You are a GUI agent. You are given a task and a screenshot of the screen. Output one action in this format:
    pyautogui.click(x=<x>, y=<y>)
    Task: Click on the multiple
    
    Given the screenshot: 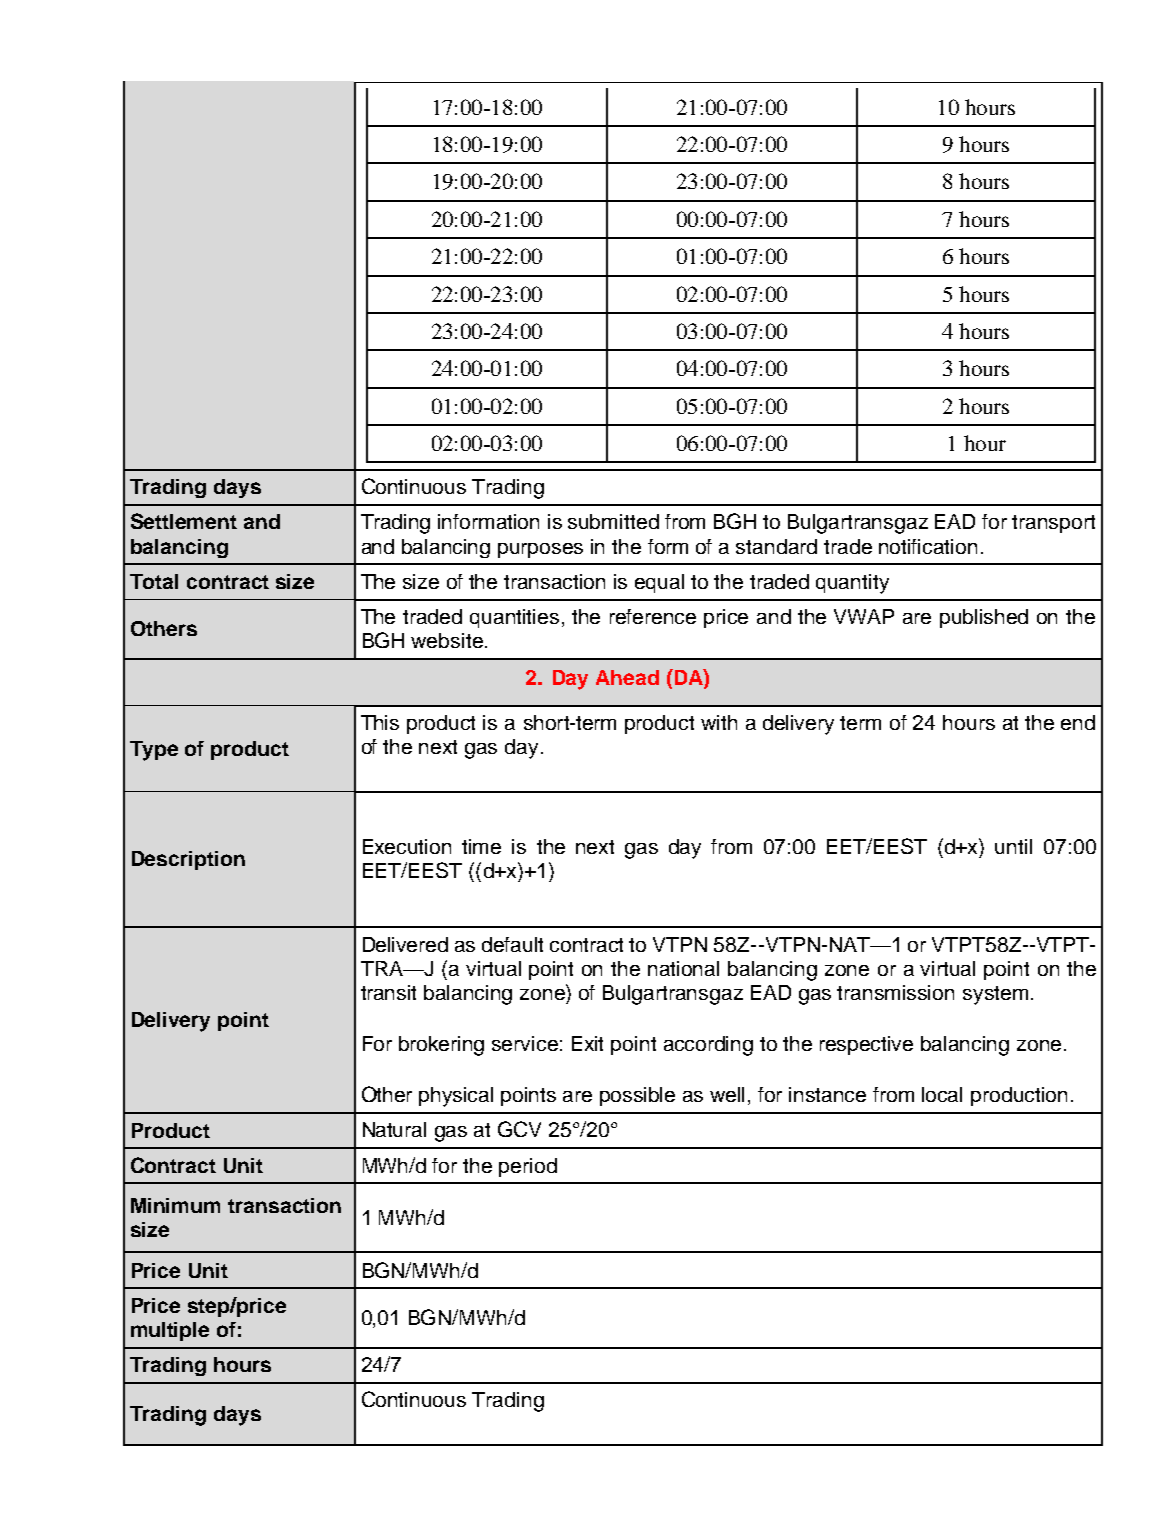 What is the action you would take?
    pyautogui.click(x=170, y=1331)
